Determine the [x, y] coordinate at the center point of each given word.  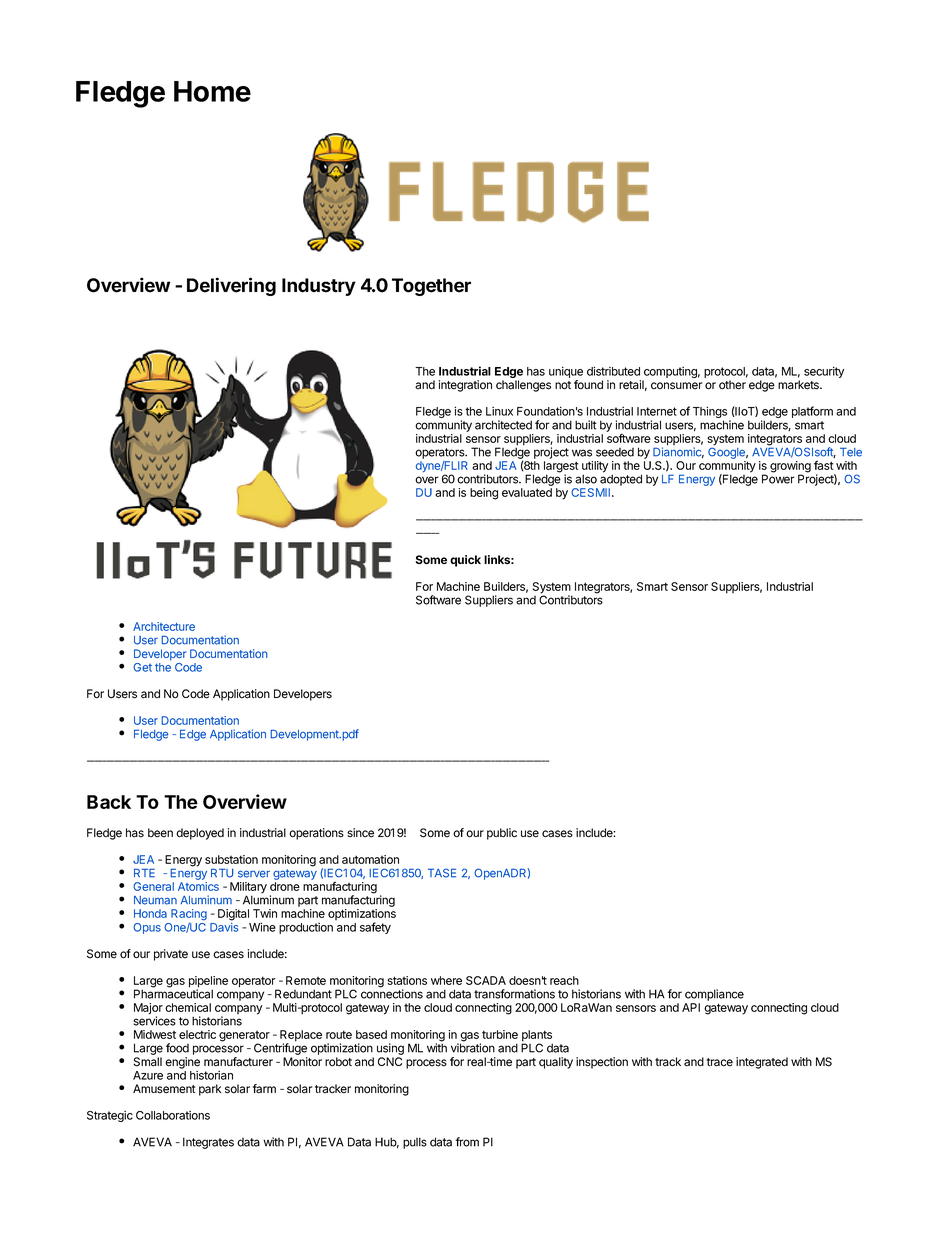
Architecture [164, 626]
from [467, 1142]
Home [212, 91]
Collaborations [173, 1115]
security [824, 372]
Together [431, 287]
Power [778, 479]
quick [465, 561]
